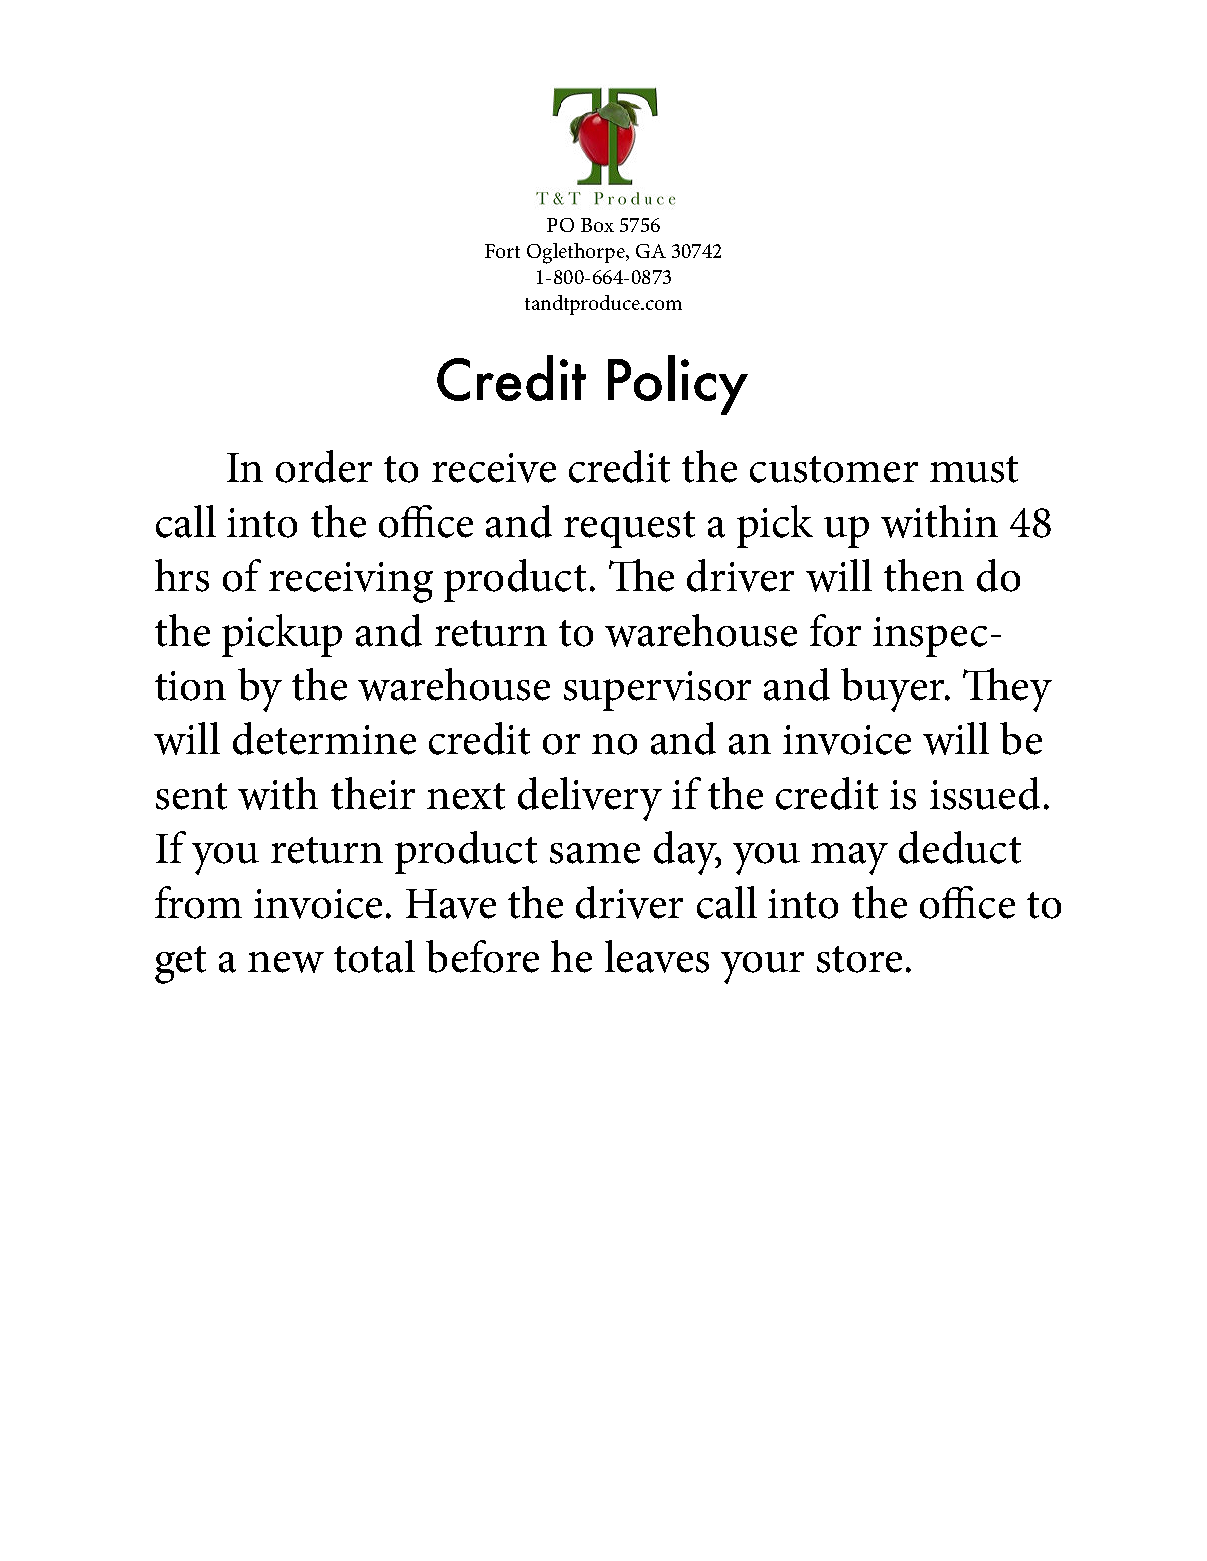 The image size is (1207, 1561). Describe the element at coordinates (859, 959) in the screenshot. I see `store` at that location.
